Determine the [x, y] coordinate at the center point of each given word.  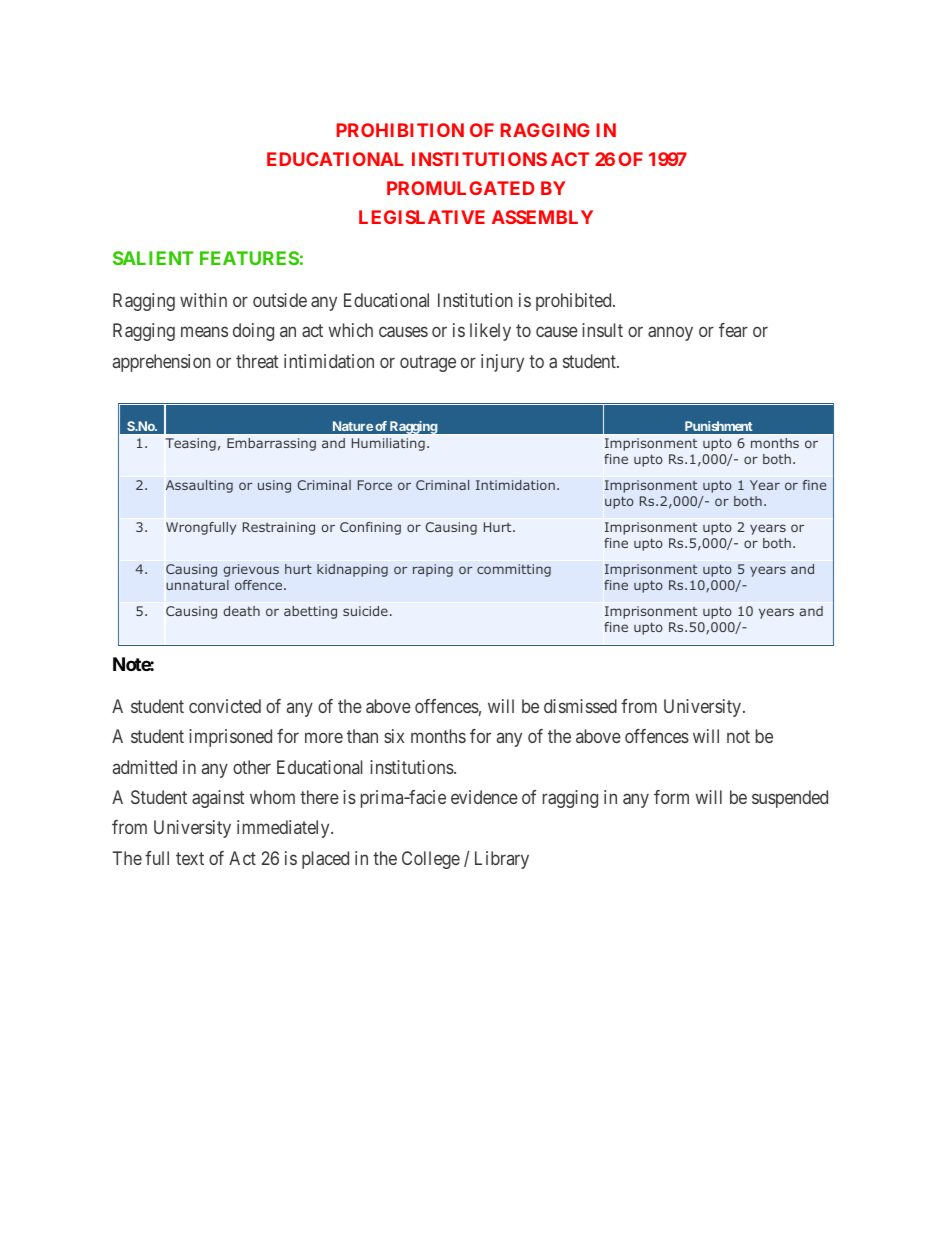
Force [375, 485]
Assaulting [199, 486]
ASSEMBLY [542, 217]
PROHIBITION [400, 130]
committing [514, 570]
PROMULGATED [461, 188]
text [190, 858]
